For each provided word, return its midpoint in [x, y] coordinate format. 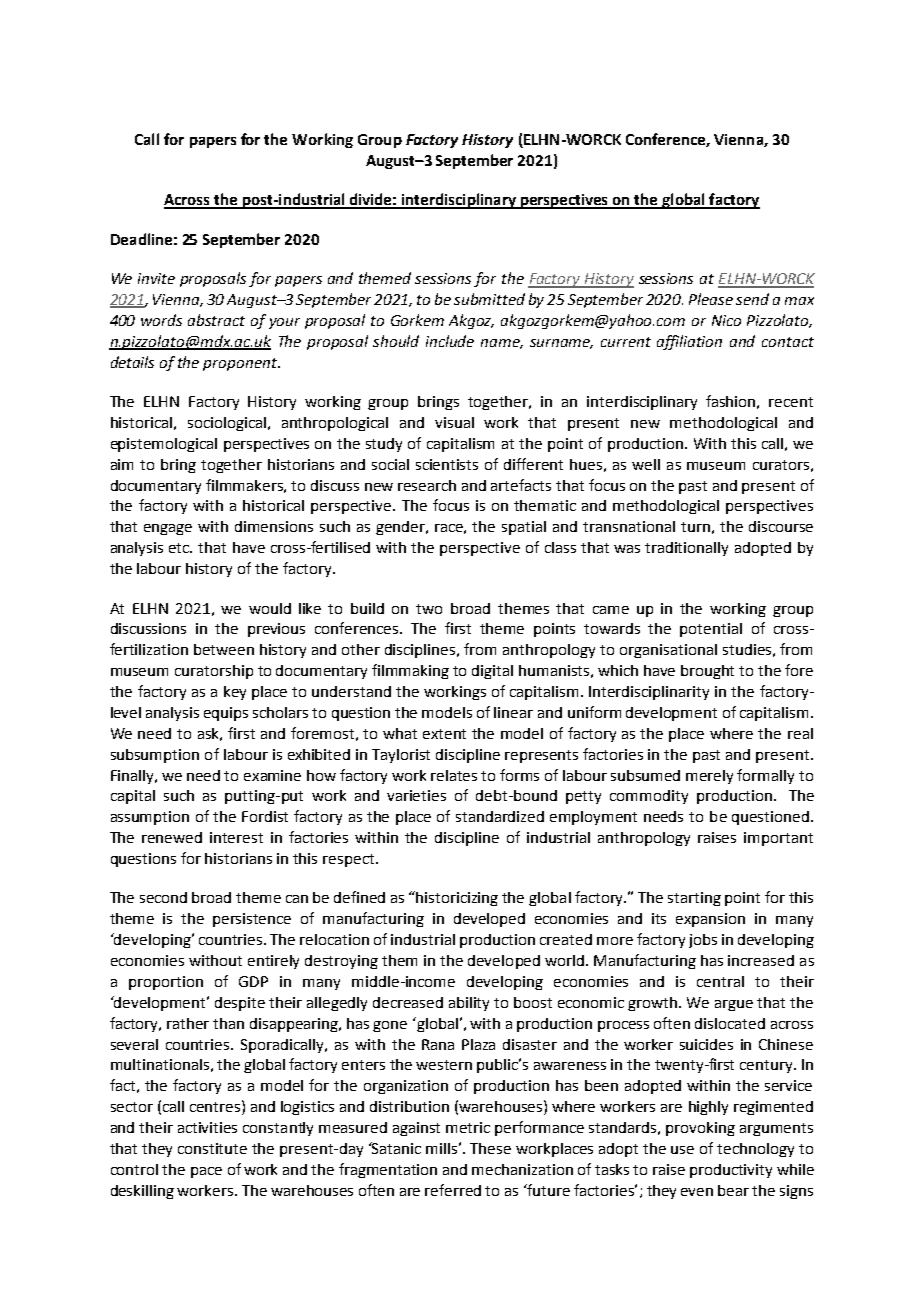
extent [444, 734]
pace [206, 1172]
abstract [216, 320]
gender [401, 528]
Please [711, 299]
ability [469, 1004]
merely [709, 777]
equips [226, 714]
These [490, 1148]
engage [168, 529]
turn [695, 527]
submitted [489, 299]
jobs [703, 941]
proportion [166, 983]
